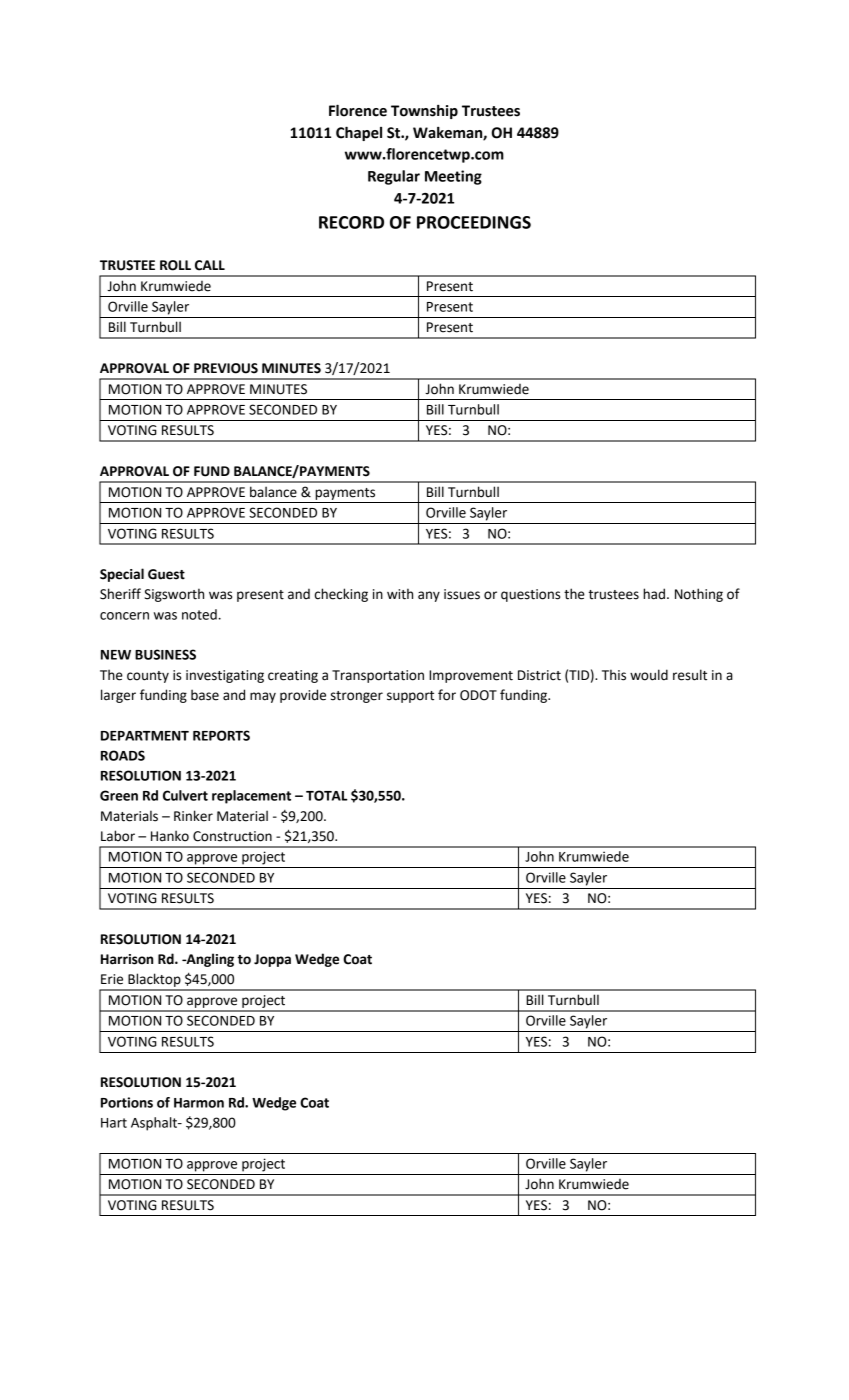 The height and width of the document is (1400, 849). Describe the element at coordinates (400, 594) in the document. I see `with` at that location.
